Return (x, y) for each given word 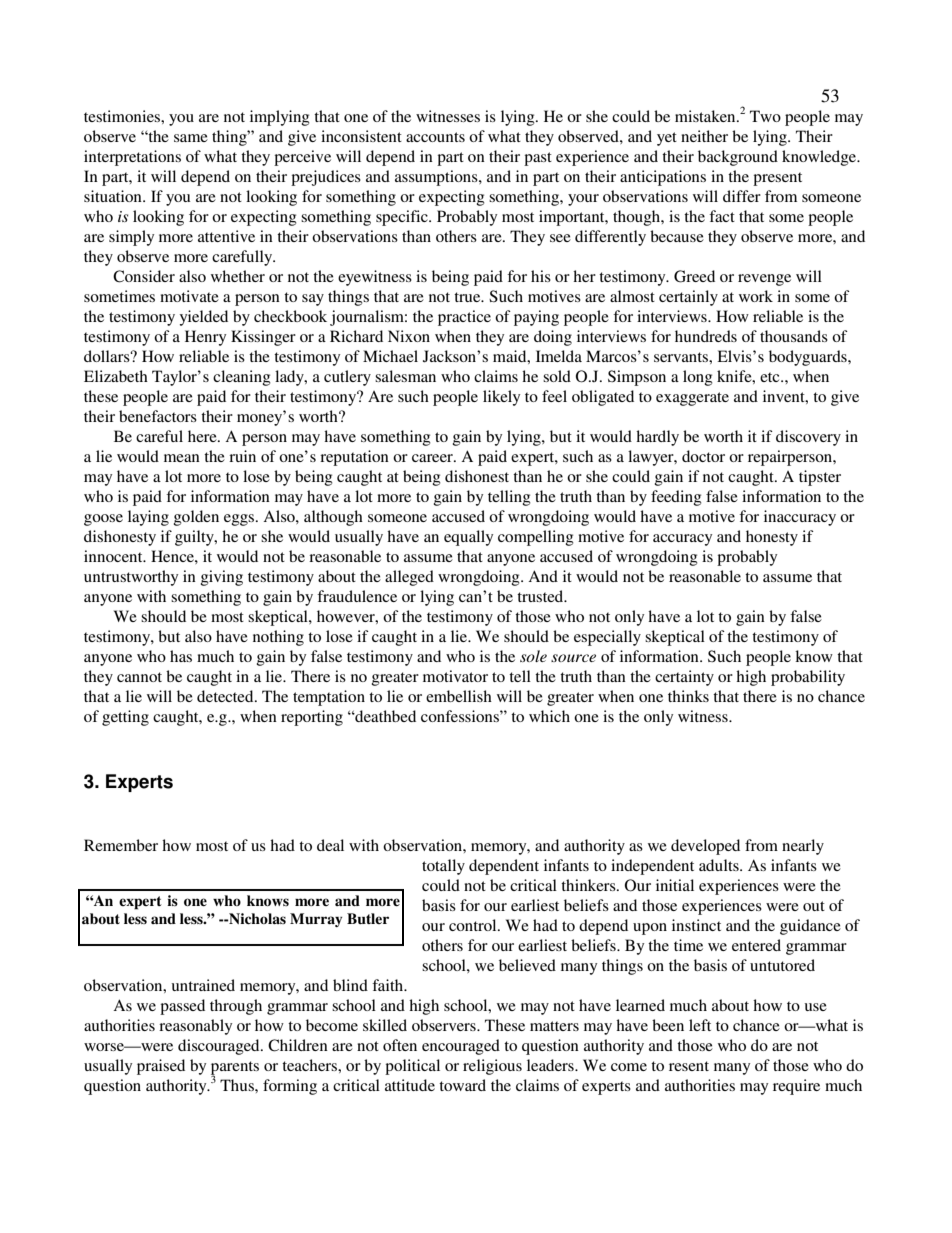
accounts (435, 137)
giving (222, 578)
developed (705, 847)
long (698, 378)
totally (443, 867)
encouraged (461, 1047)
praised (161, 1067)
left (700, 1025)
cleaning (242, 378)
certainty (684, 678)
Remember (121, 845)
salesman (405, 376)
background (738, 158)
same (191, 138)
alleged (409, 578)
